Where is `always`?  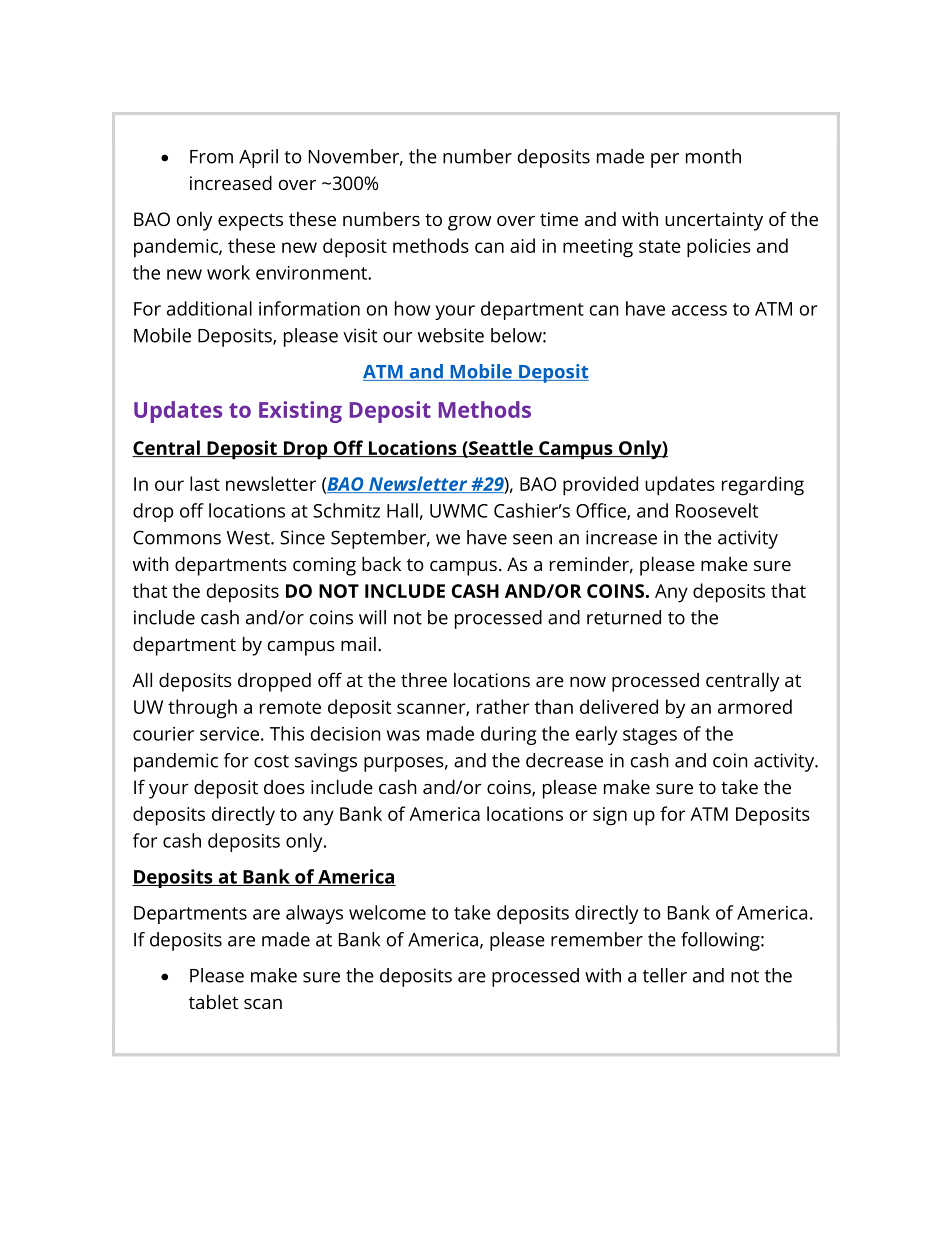 always is located at coordinates (314, 914).
